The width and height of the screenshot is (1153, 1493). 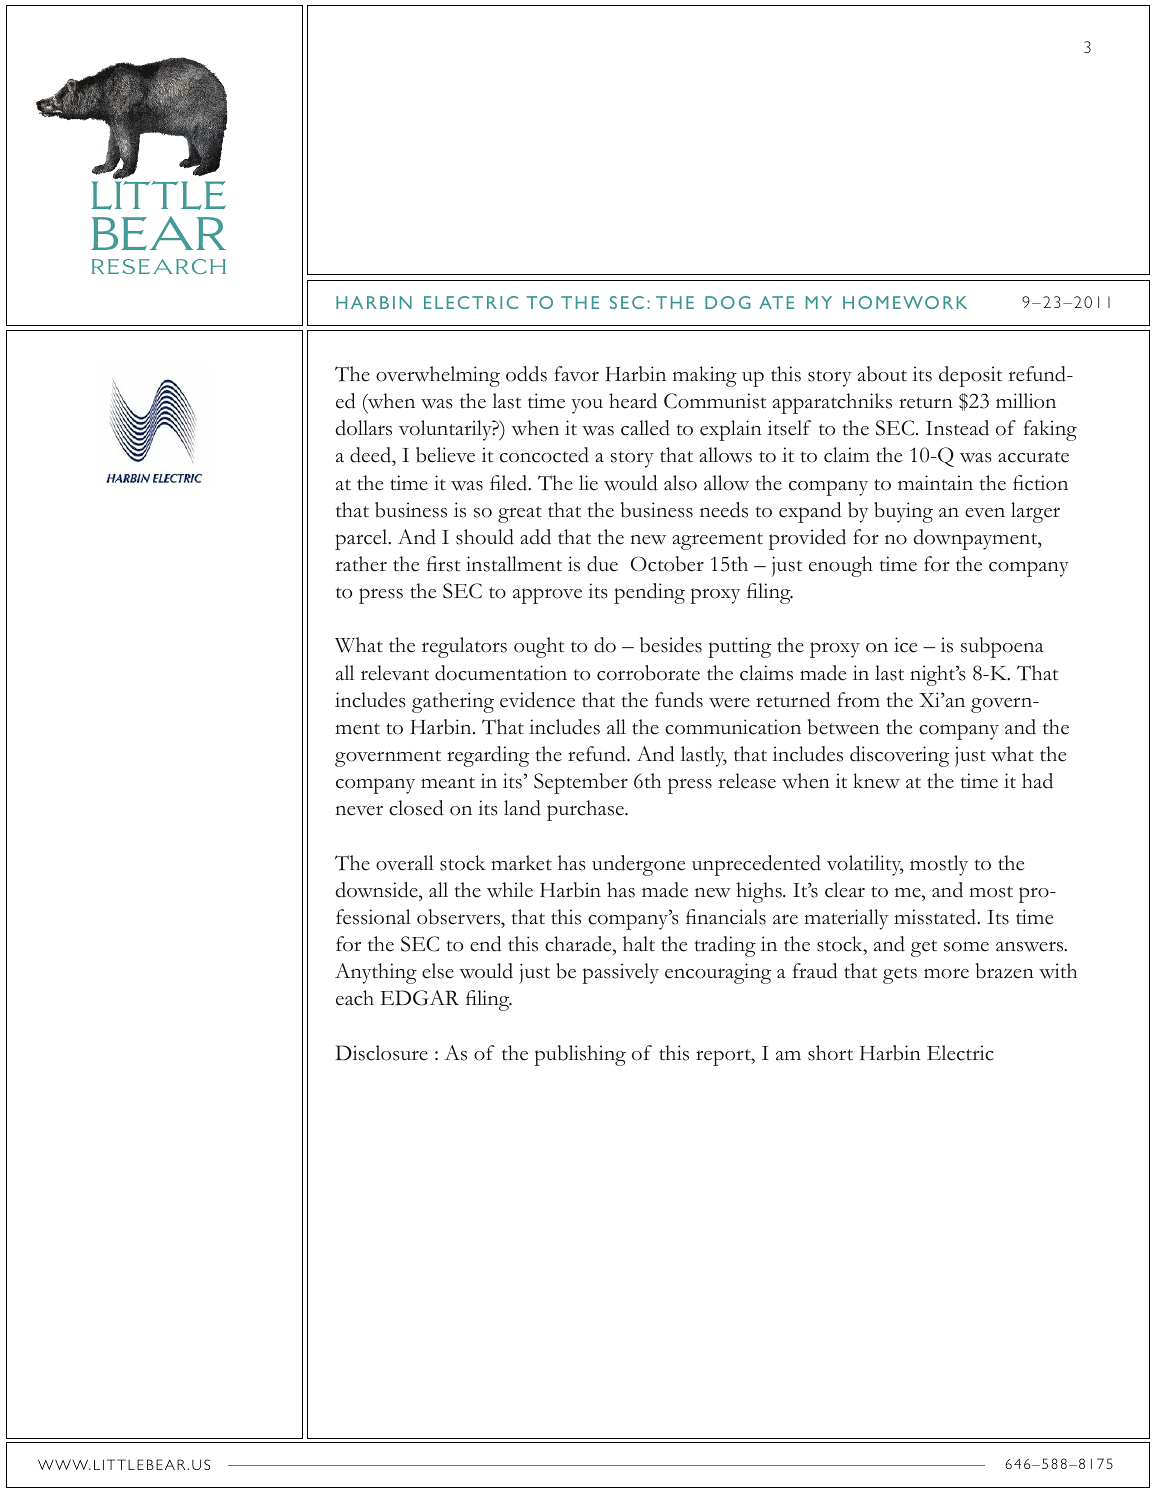 What do you see at coordinates (865, 865) in the screenshot?
I see `volatility` at bounding box center [865, 865].
